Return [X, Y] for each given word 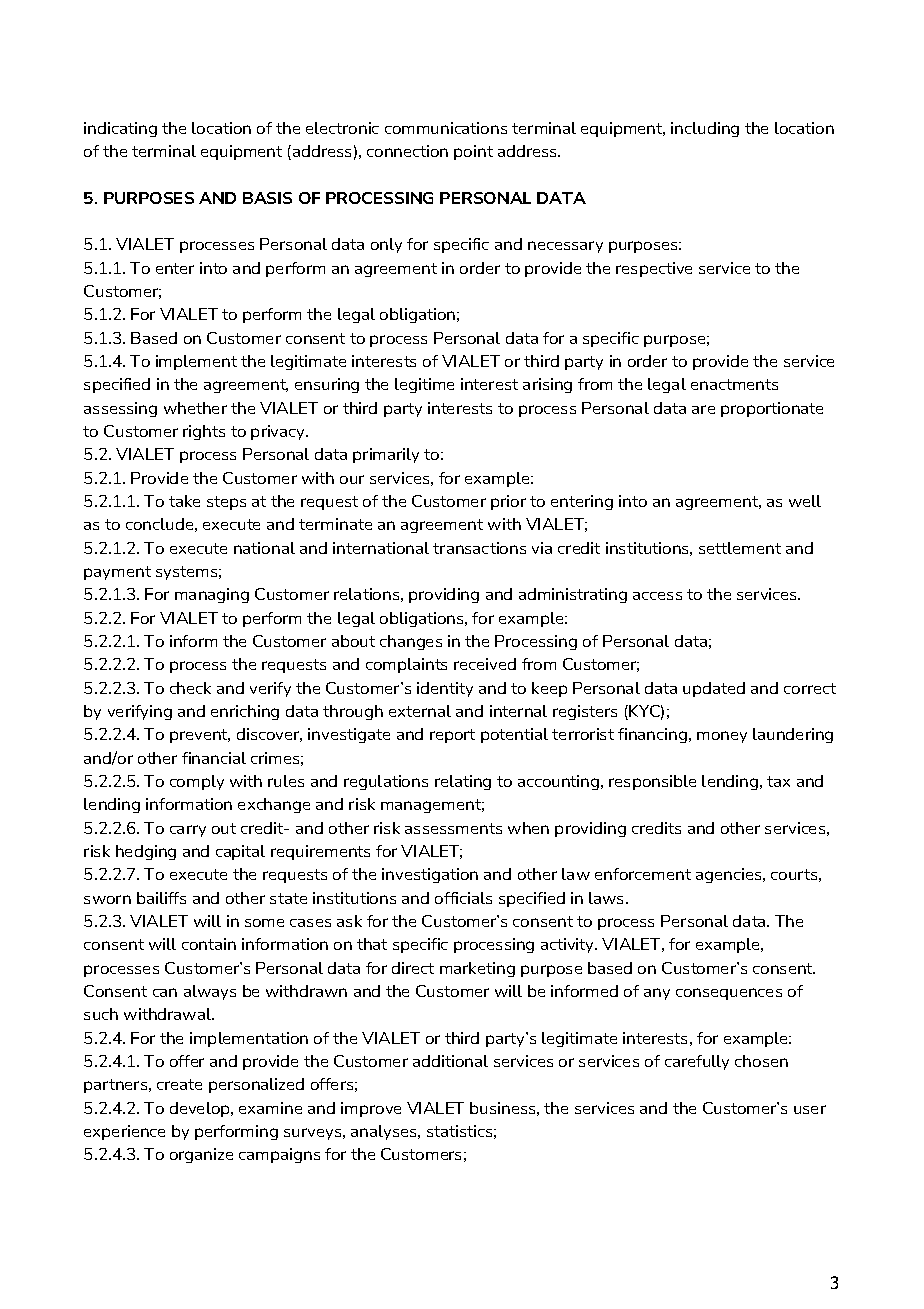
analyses [385, 1132]
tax [778, 781]
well [805, 501]
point [473, 152]
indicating [120, 129]
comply [197, 782]
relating [463, 782]
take [184, 501]
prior [508, 502]
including [705, 129]
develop [201, 1109]
